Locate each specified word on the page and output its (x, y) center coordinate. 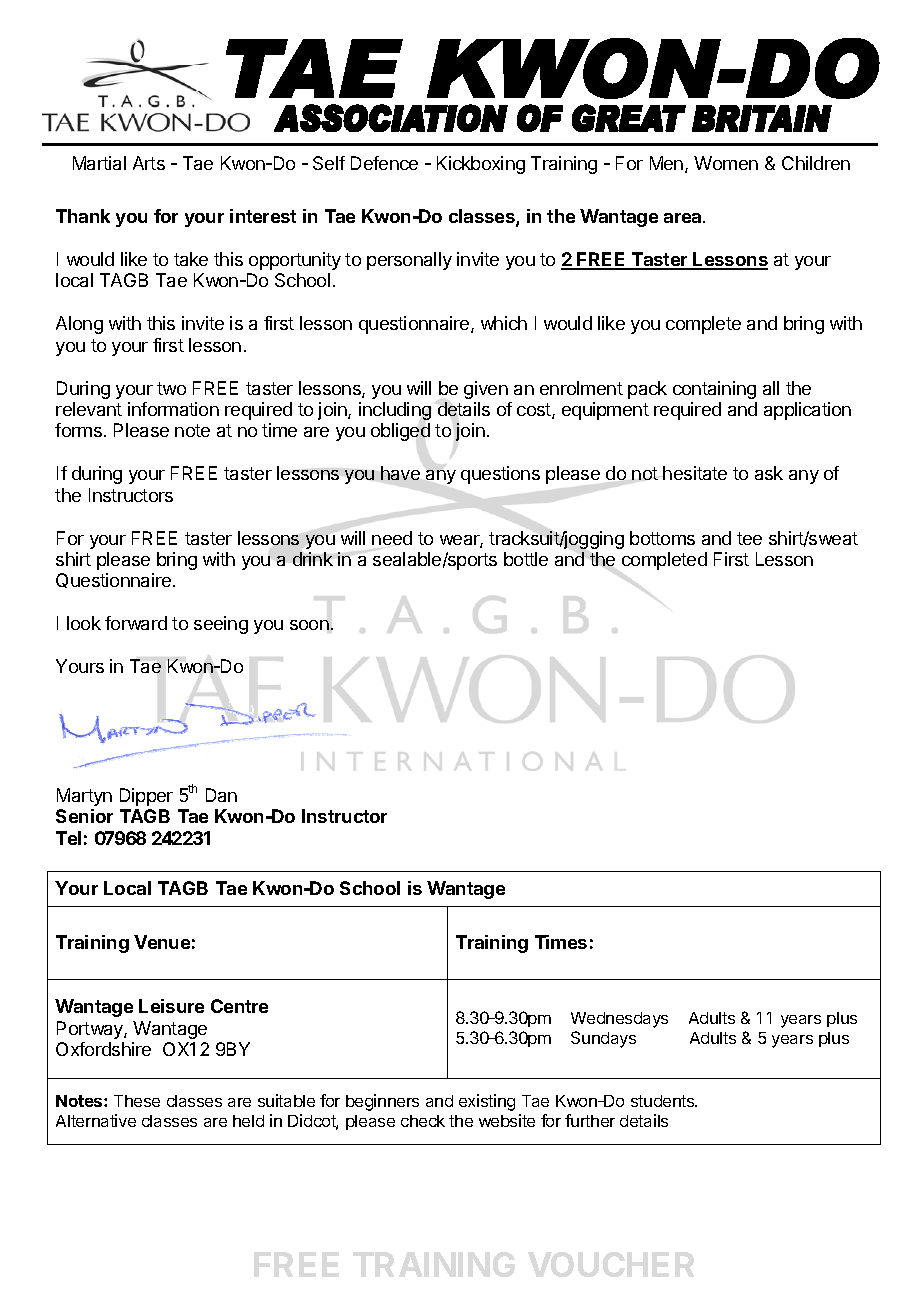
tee (749, 538)
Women (726, 163)
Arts (149, 163)
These (137, 1101)
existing (487, 1102)
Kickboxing (481, 165)
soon (309, 625)
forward (136, 623)
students (664, 1101)
